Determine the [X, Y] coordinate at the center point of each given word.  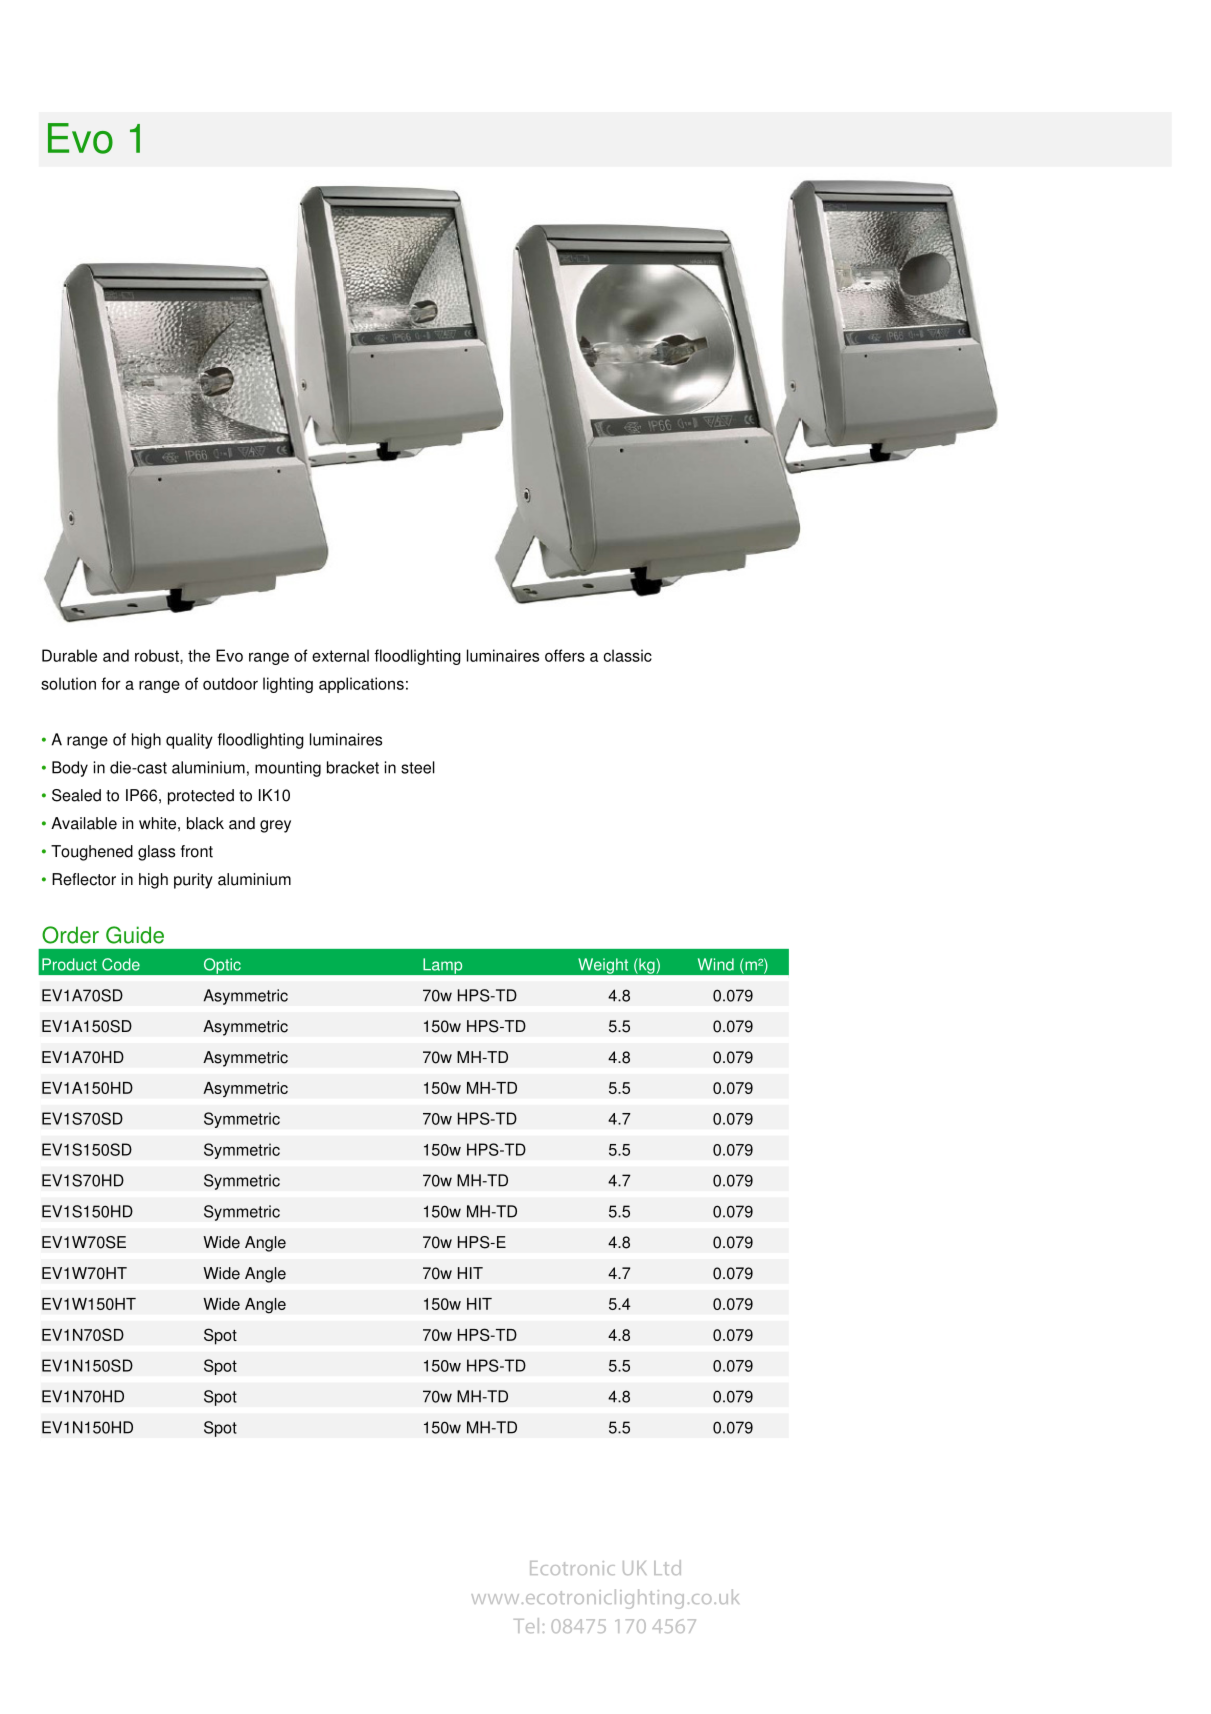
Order [70, 935]
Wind [716, 964]
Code [121, 964]
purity [193, 881]
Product [69, 964]
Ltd [667, 1567]
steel [418, 767]
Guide [135, 935]
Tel [526, 1625]
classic [627, 655]
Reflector [84, 879]
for [111, 683]
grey [275, 826]
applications [361, 685]
